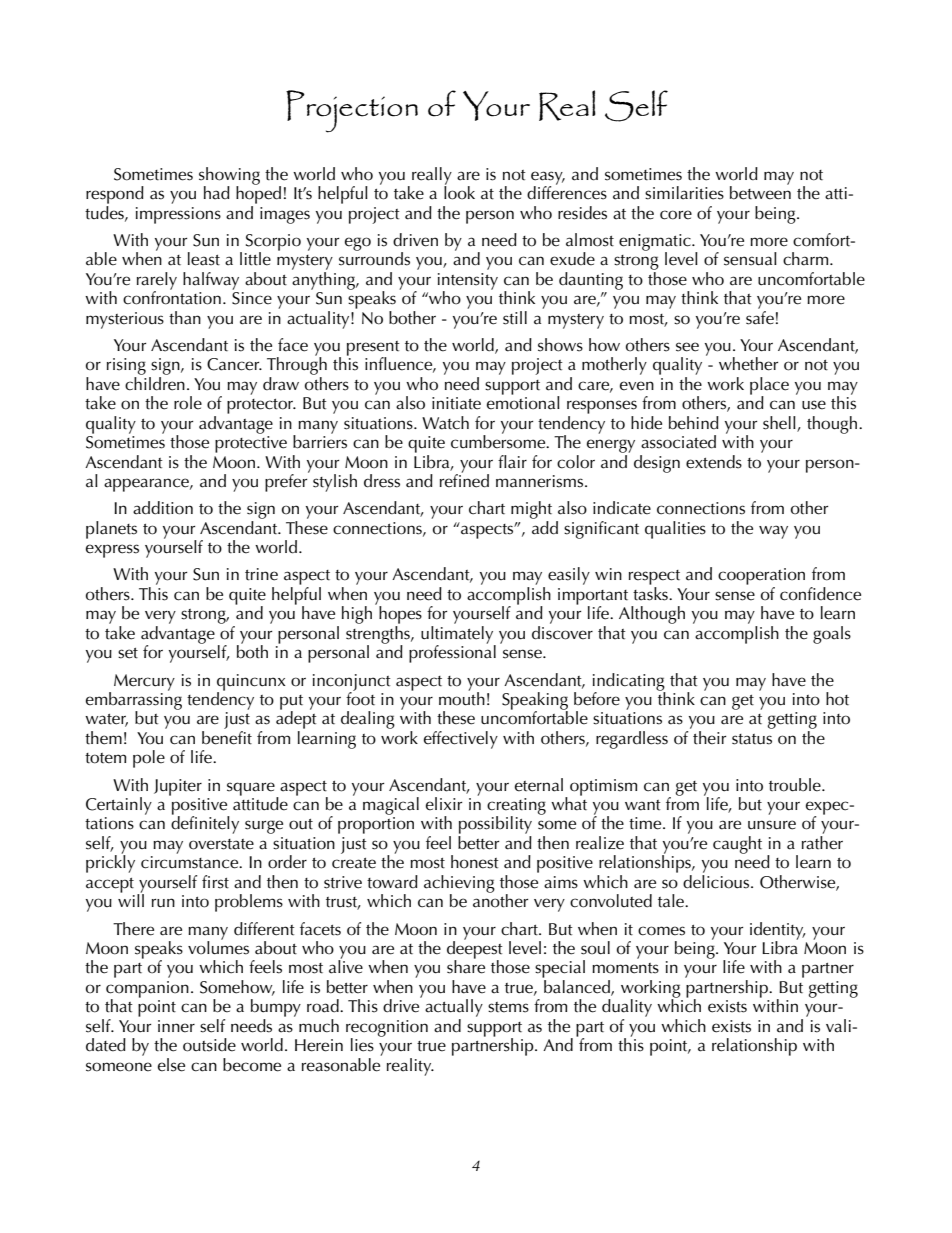 The image size is (952, 1233). I want to click on actually, so click(454, 1008).
